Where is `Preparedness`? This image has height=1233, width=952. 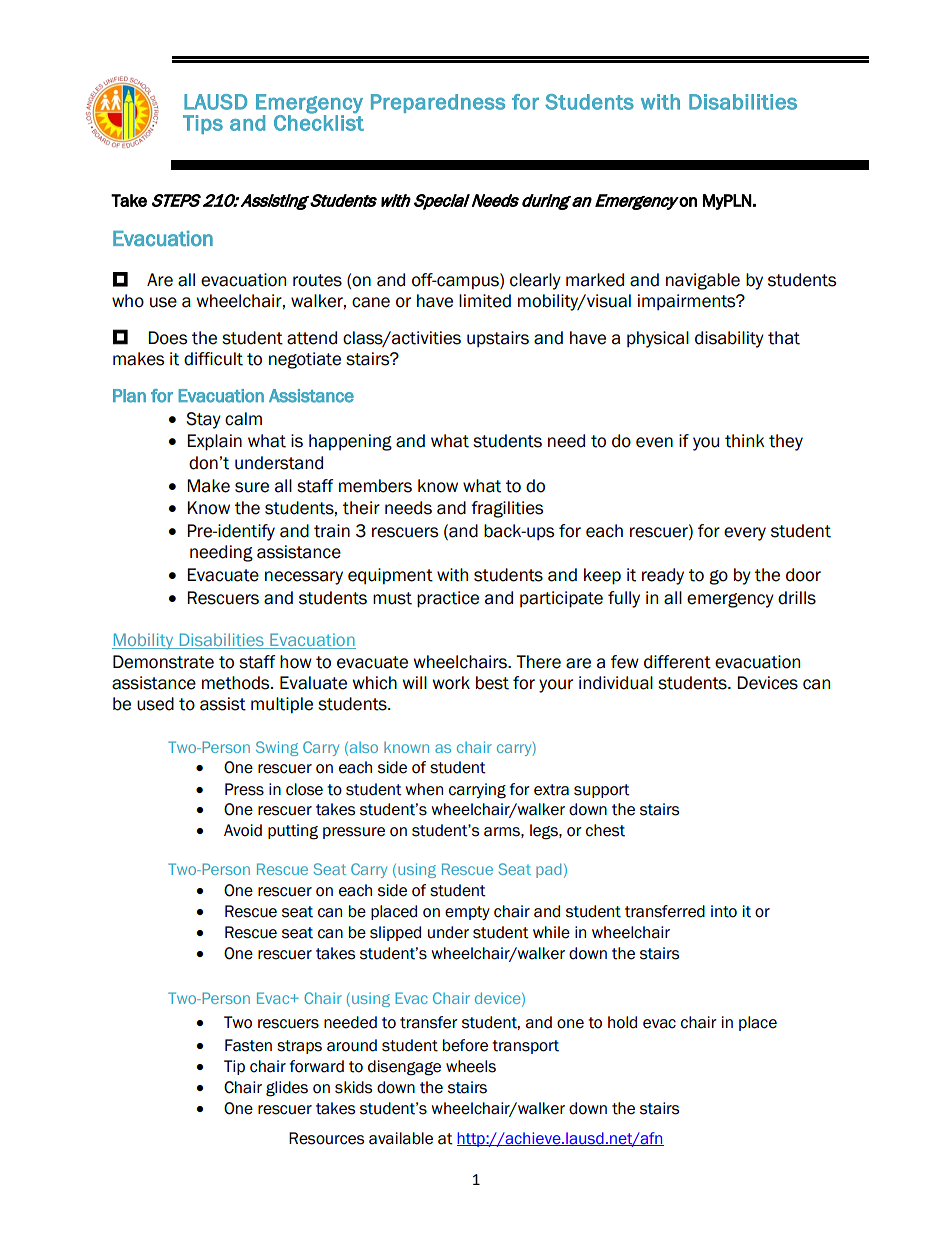
Preparedness is located at coordinates (438, 103).
